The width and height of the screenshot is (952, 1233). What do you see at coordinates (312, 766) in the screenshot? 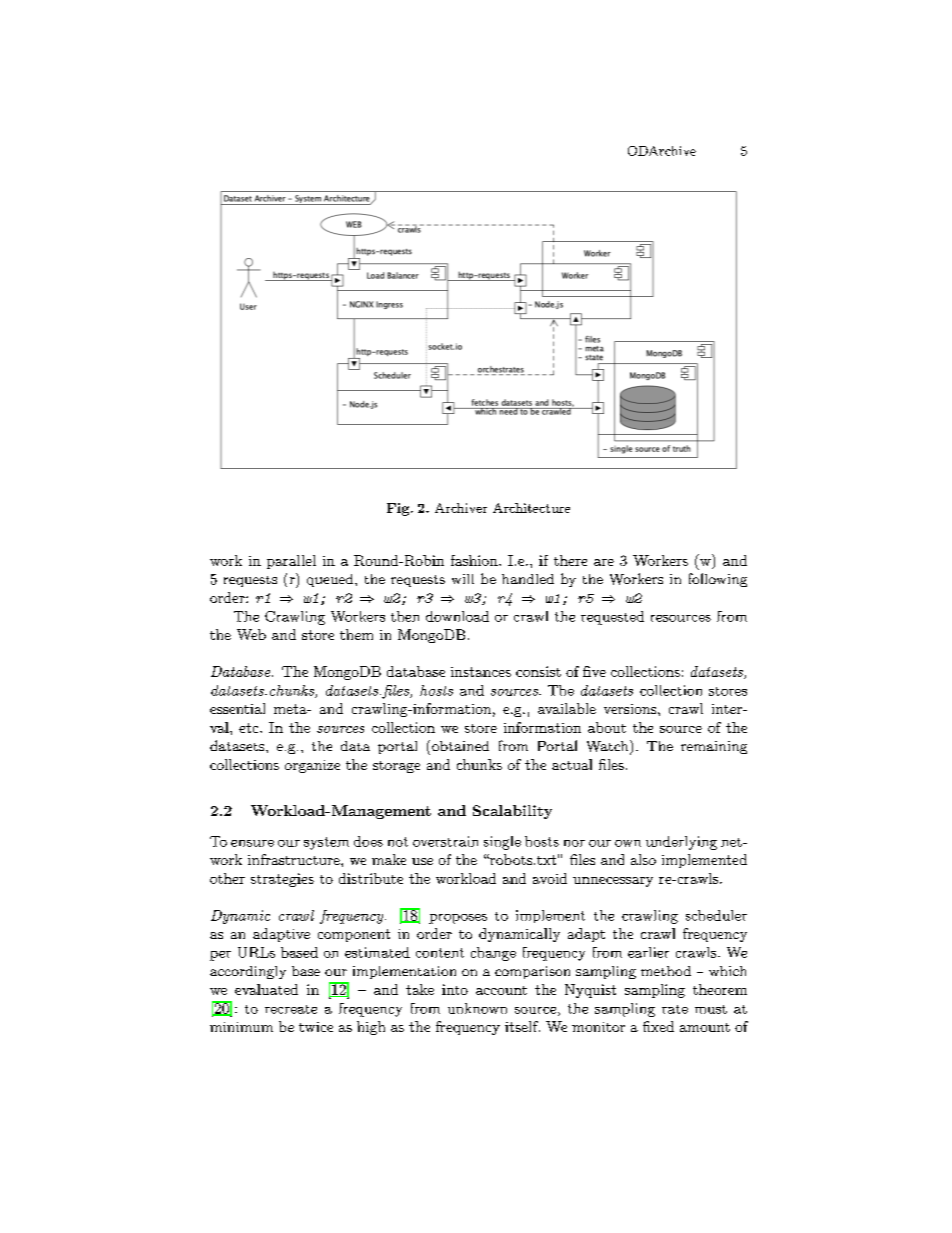
I see `organize` at bounding box center [312, 766].
